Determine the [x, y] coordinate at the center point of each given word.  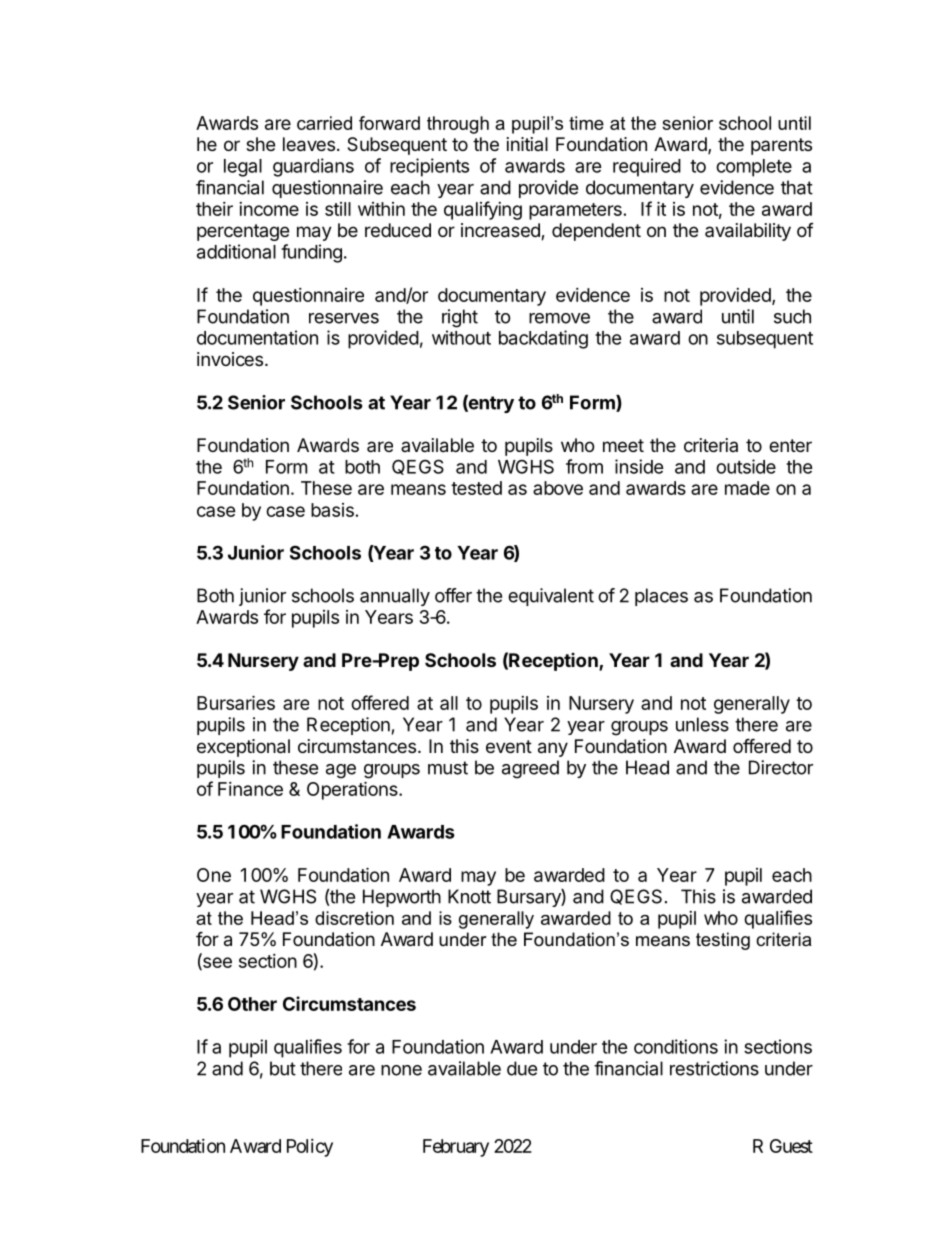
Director [781, 767]
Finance [250, 789]
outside [746, 466]
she [260, 144]
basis [332, 510]
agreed [530, 769]
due [522, 1068]
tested [476, 488]
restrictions [714, 1068]
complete [754, 168]
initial [527, 144]
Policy [310, 1148]
